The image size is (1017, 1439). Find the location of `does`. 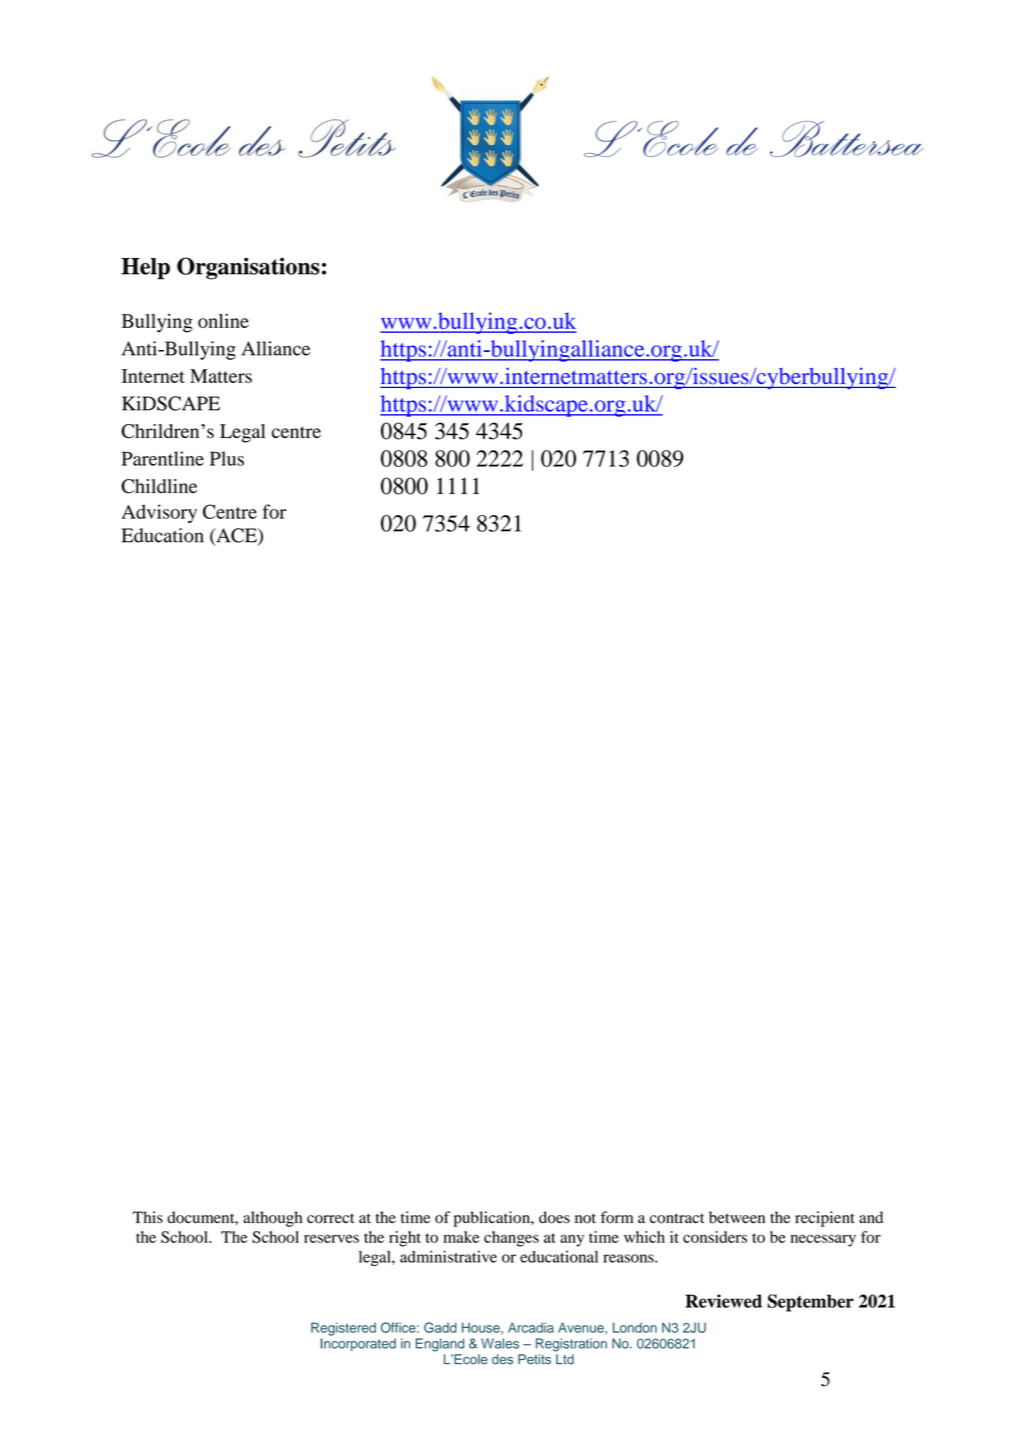

does is located at coordinates (554, 1217).
